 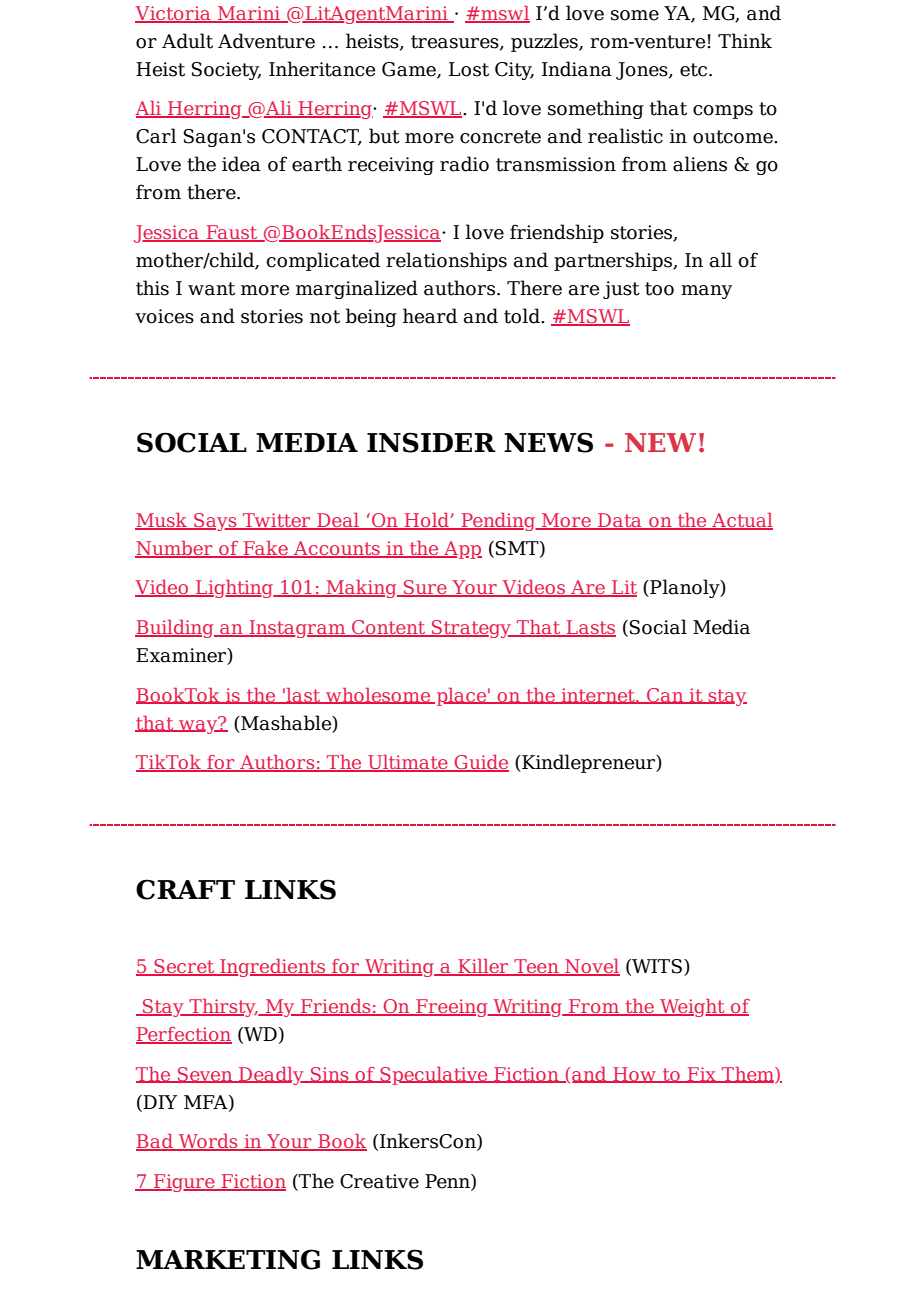 What do you see at coordinates (469, 69) in the document?
I see `Lost` at bounding box center [469, 69].
